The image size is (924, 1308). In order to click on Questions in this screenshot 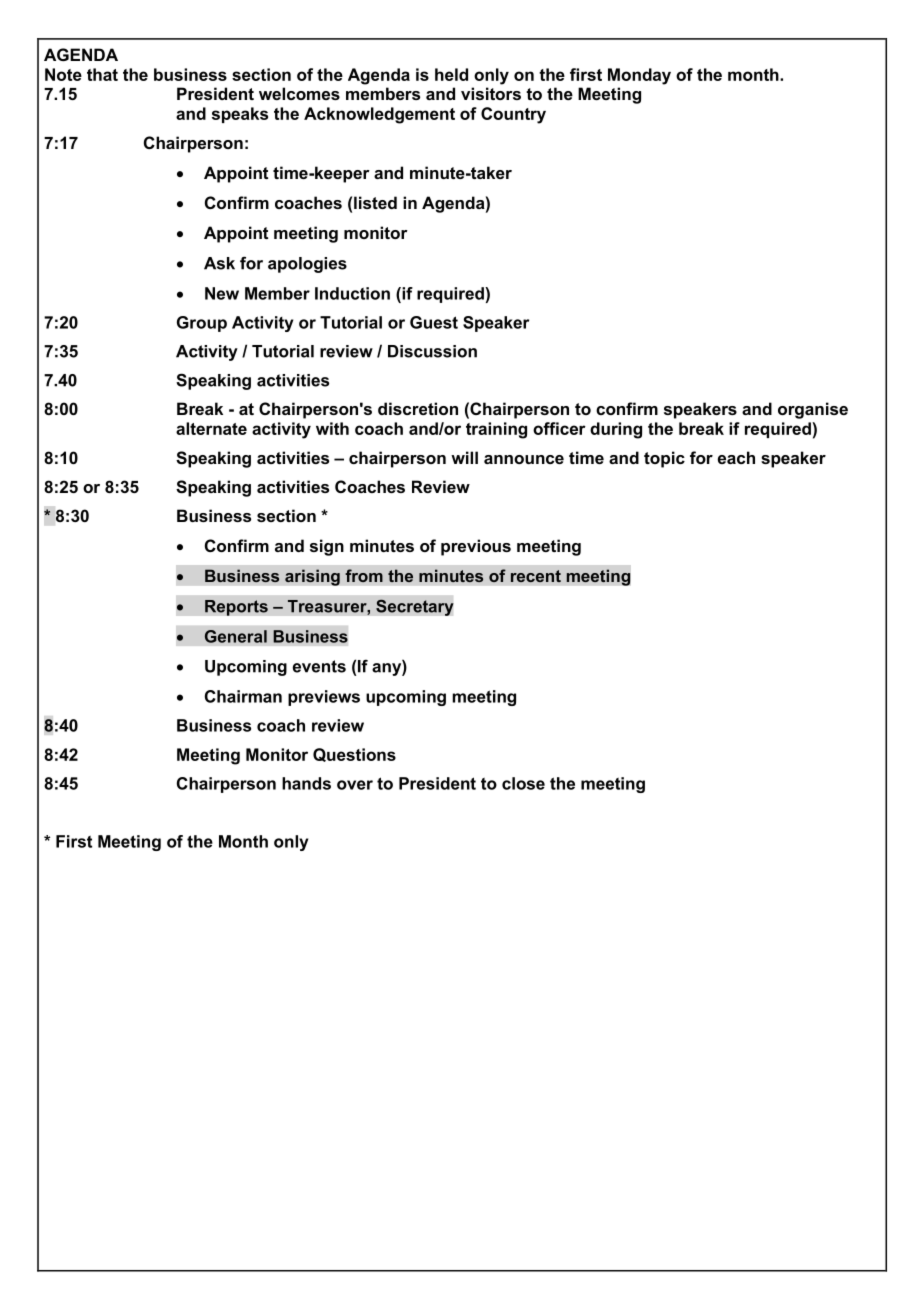, I will do `click(354, 755)`.
